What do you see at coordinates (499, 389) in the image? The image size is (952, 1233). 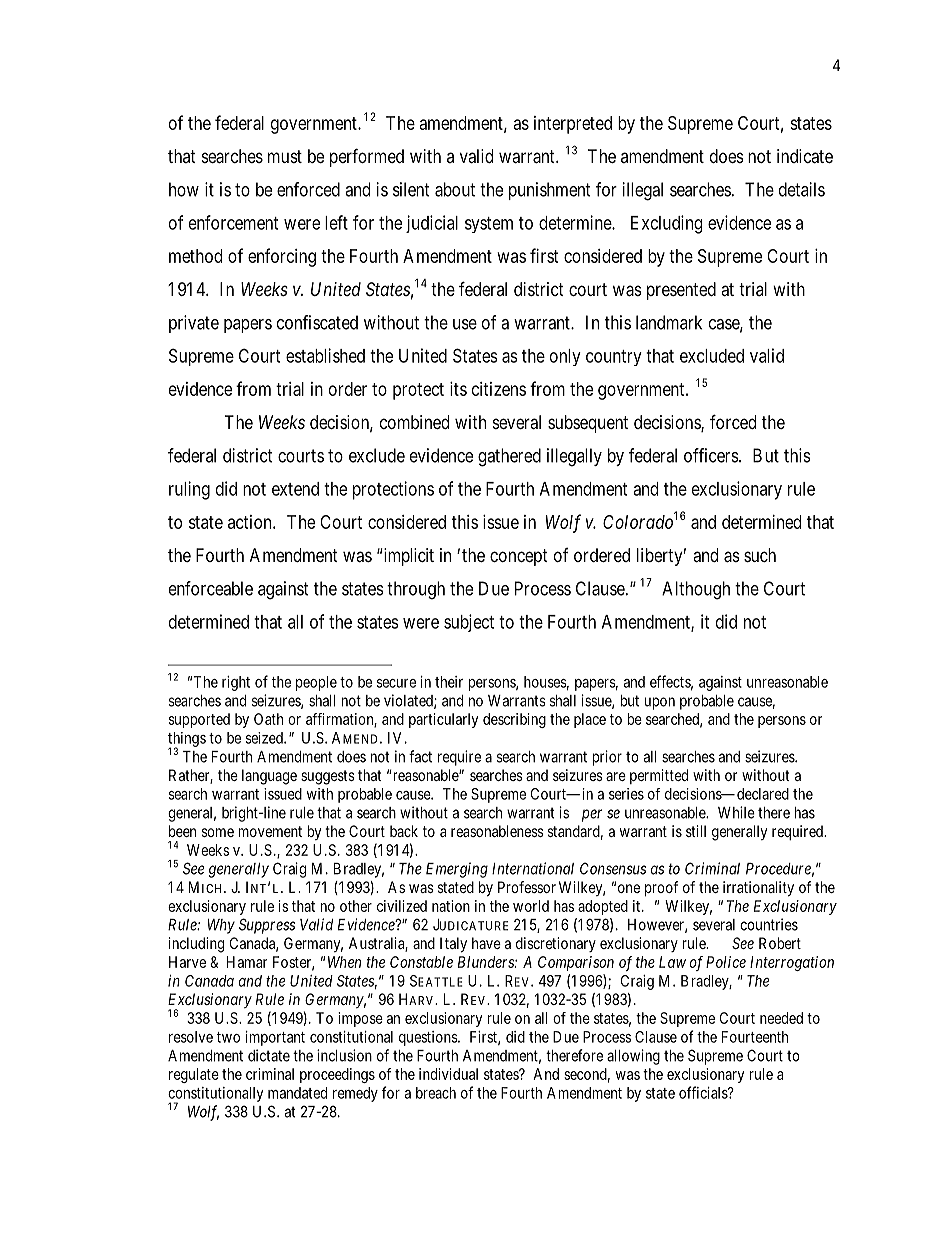 I see `citizens` at bounding box center [499, 389].
